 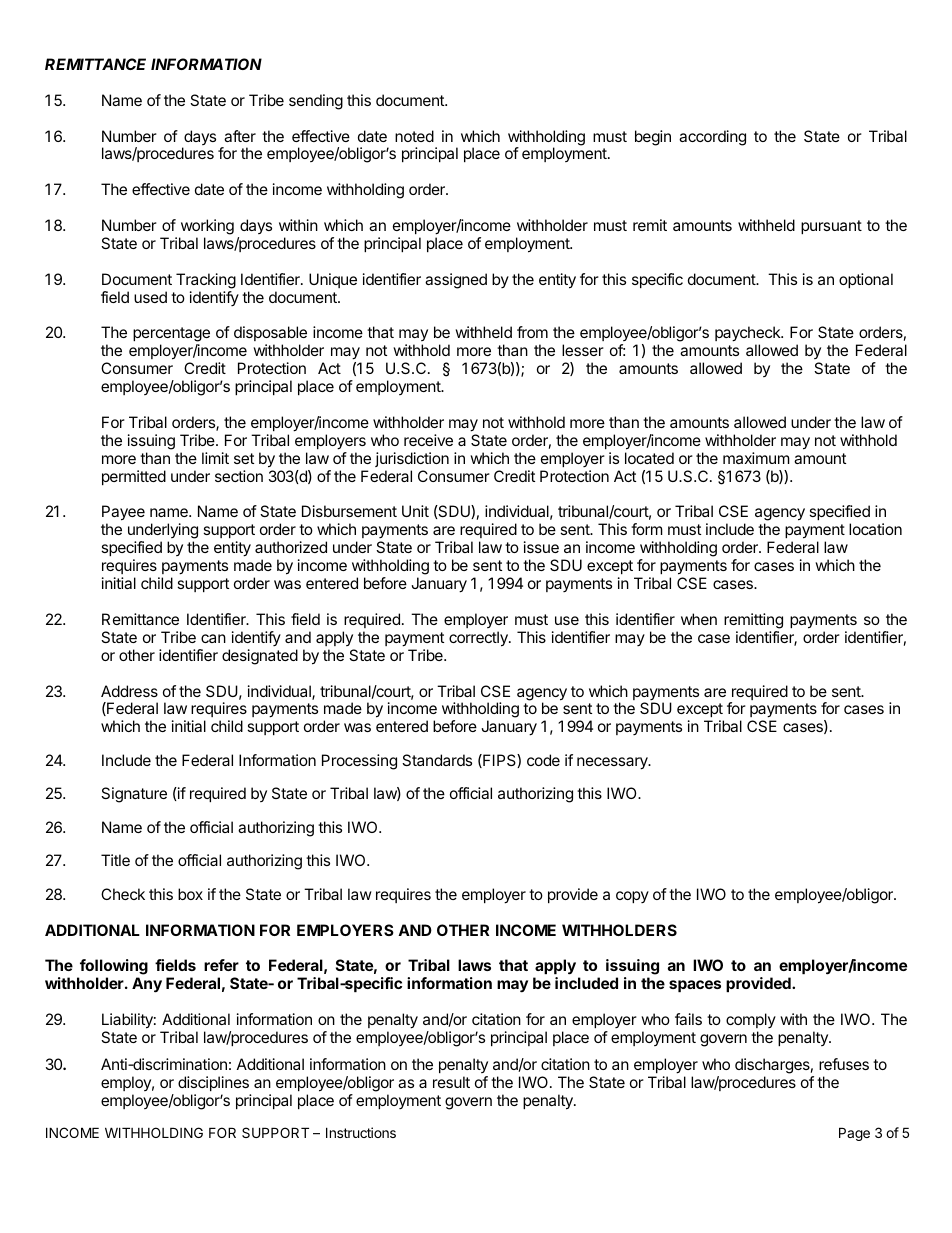 What do you see at coordinates (699, 619) in the screenshot?
I see `when` at bounding box center [699, 619].
